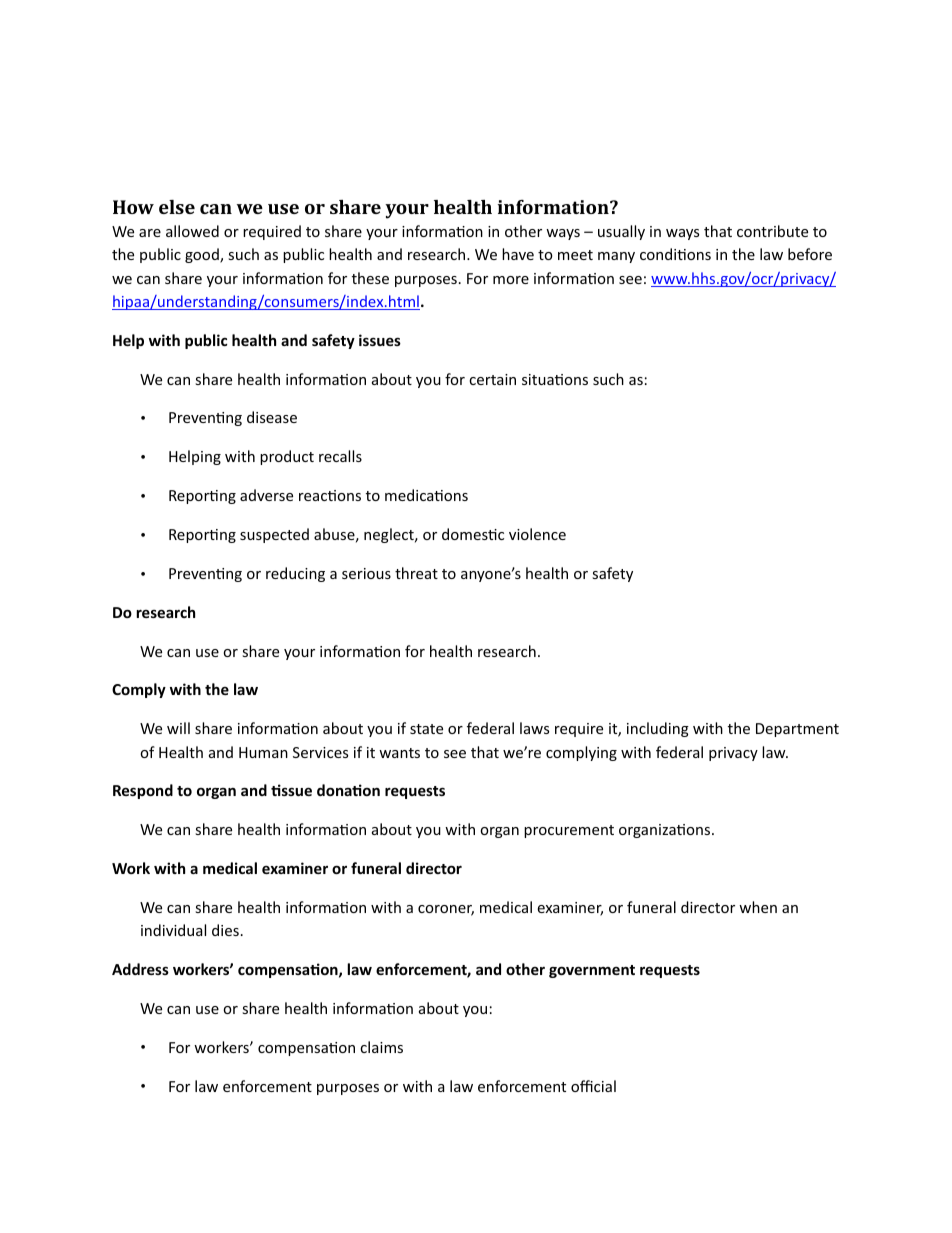  I want to click on contribute, so click(772, 231).
